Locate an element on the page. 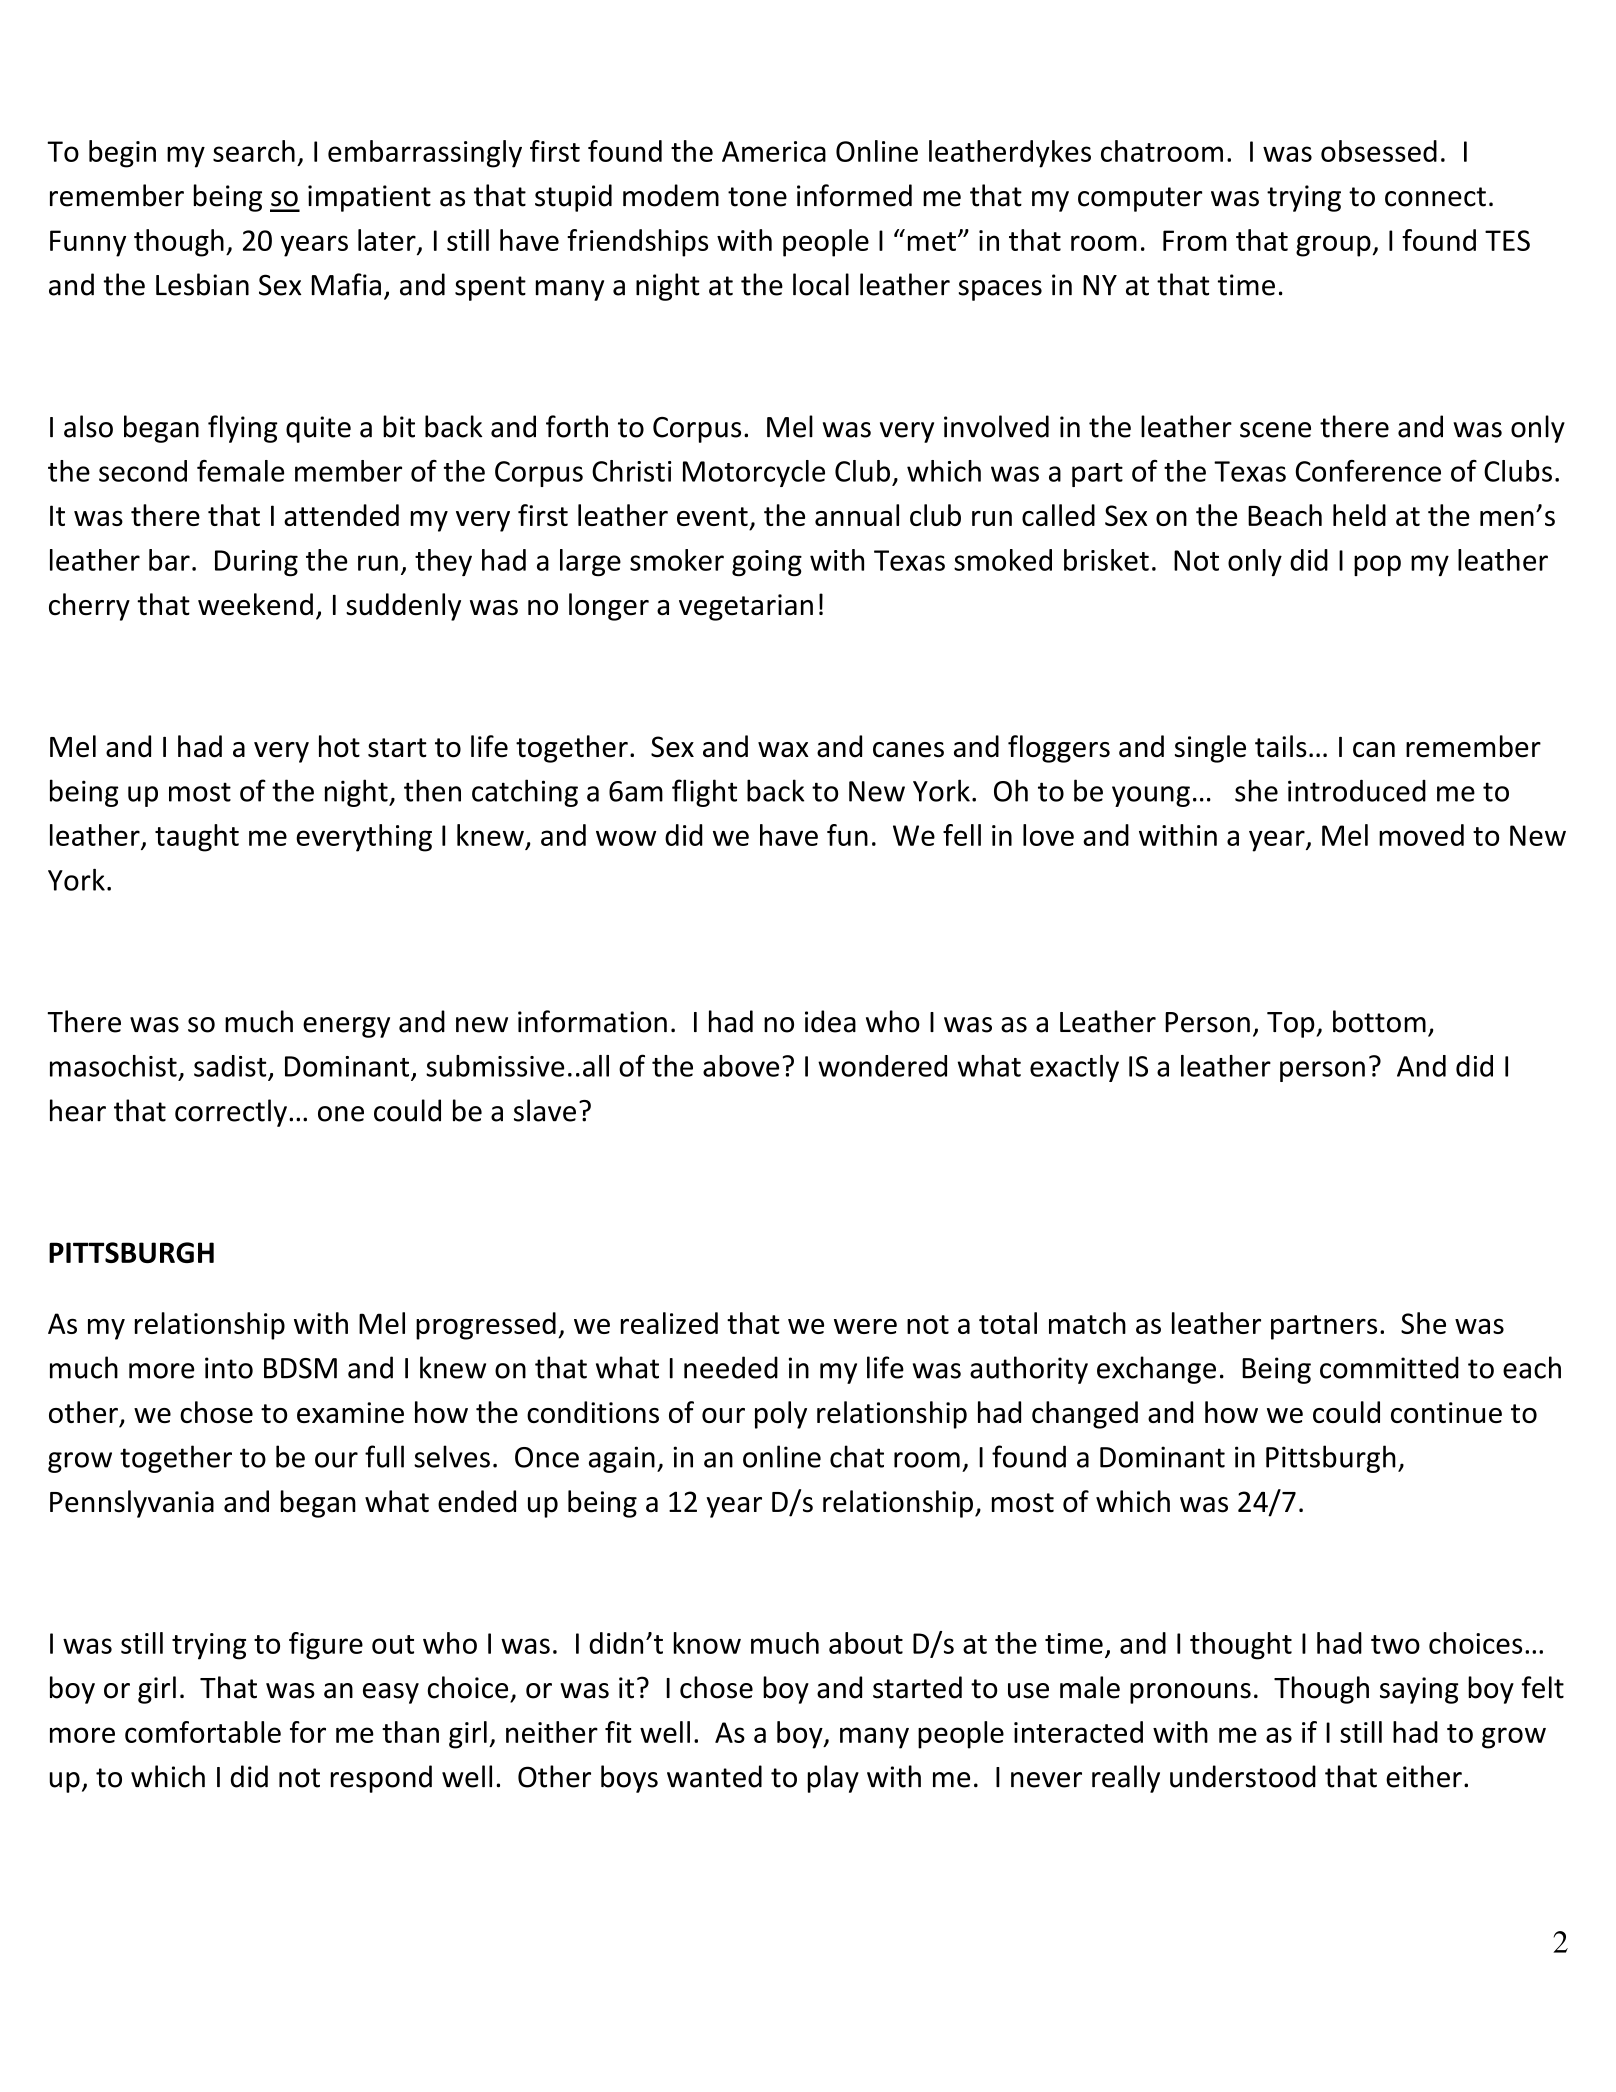 The width and height of the page is (1616, 2092). were is located at coordinates (865, 1326).
